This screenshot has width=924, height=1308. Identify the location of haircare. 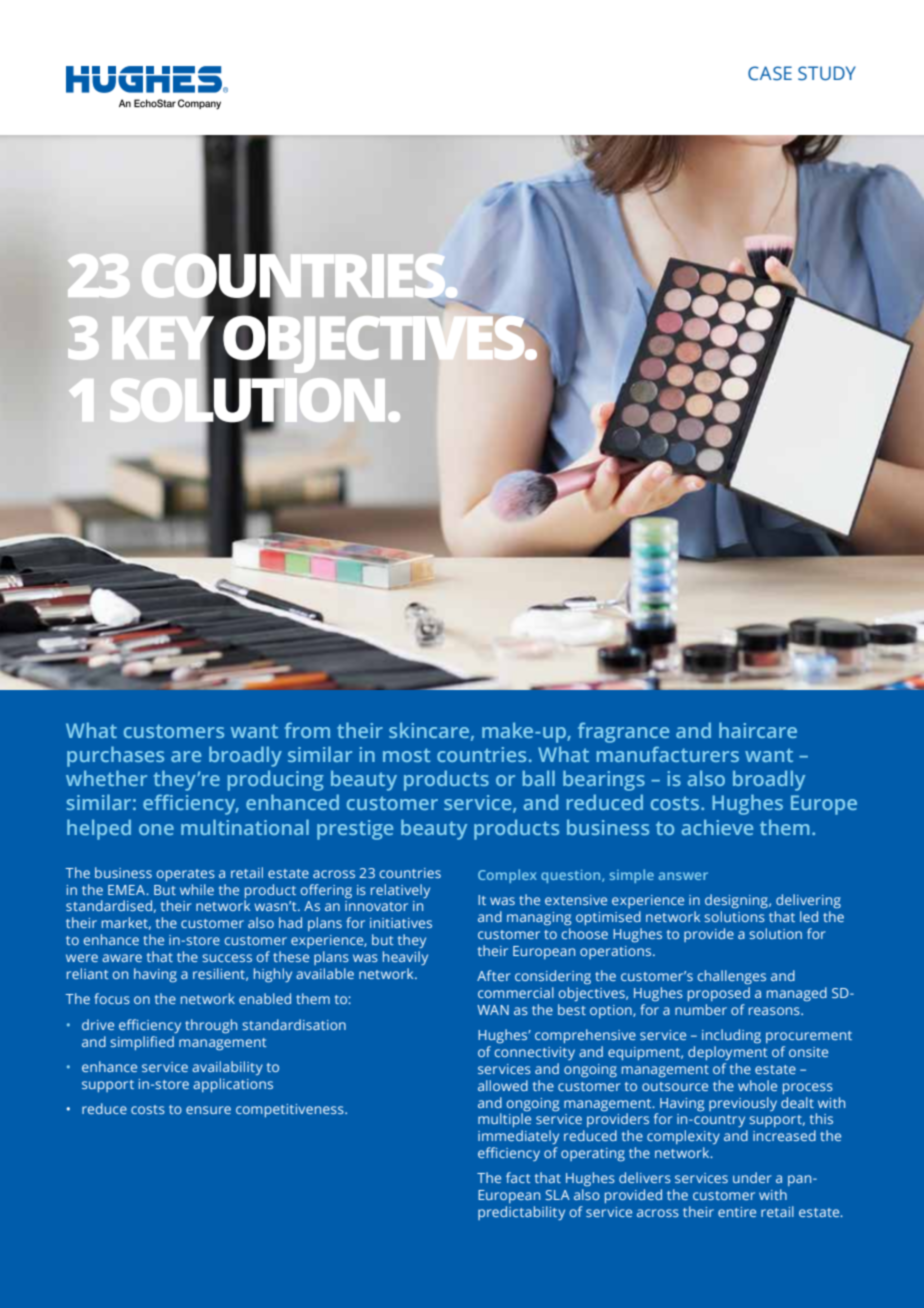
(758, 730).
